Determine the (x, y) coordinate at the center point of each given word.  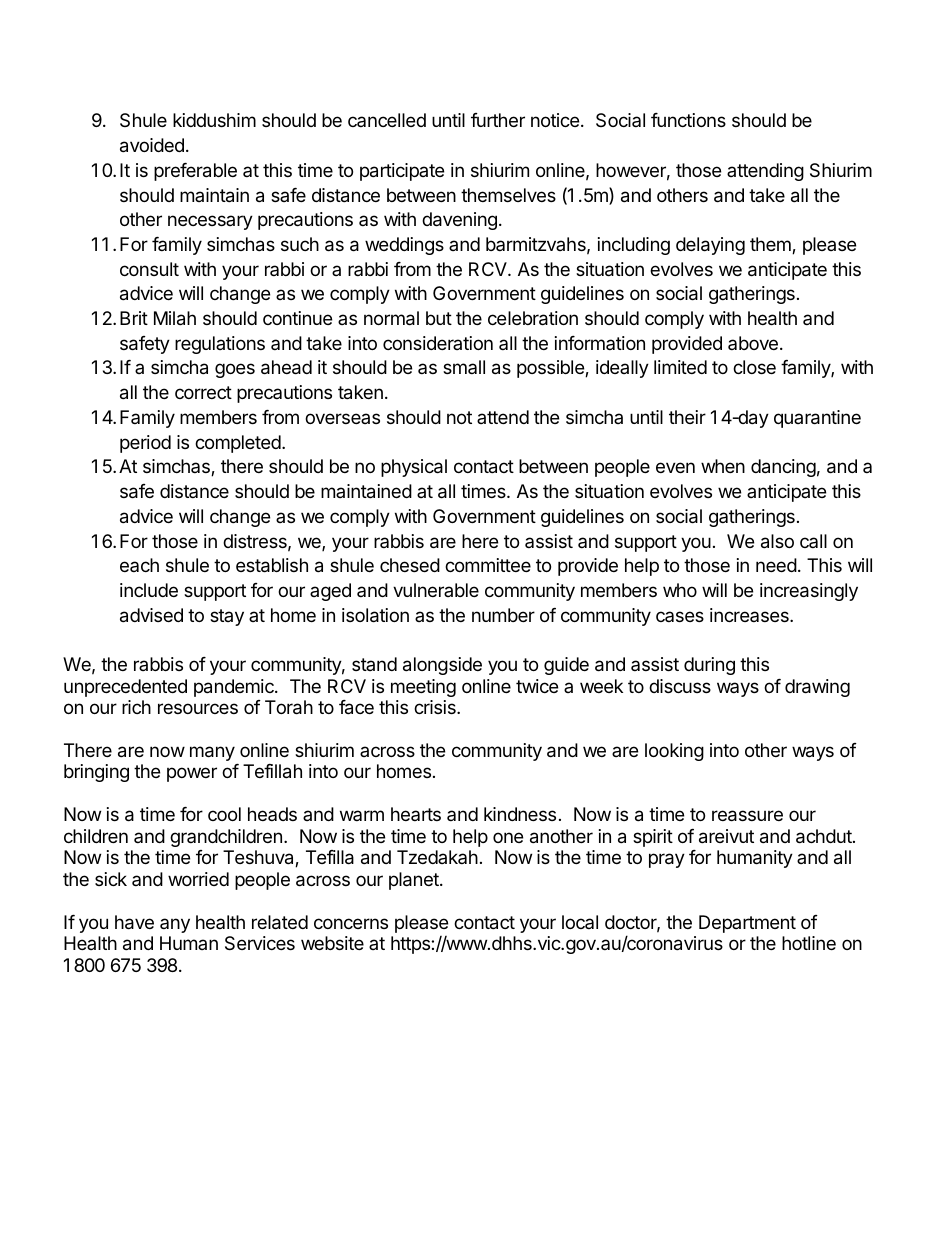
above (753, 343)
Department (747, 924)
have (134, 922)
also (777, 541)
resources (198, 708)
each (139, 565)
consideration (438, 343)
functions (688, 120)
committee (488, 565)
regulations (220, 345)
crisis (436, 707)
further (498, 120)
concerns (351, 923)
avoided (152, 145)
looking (674, 752)
